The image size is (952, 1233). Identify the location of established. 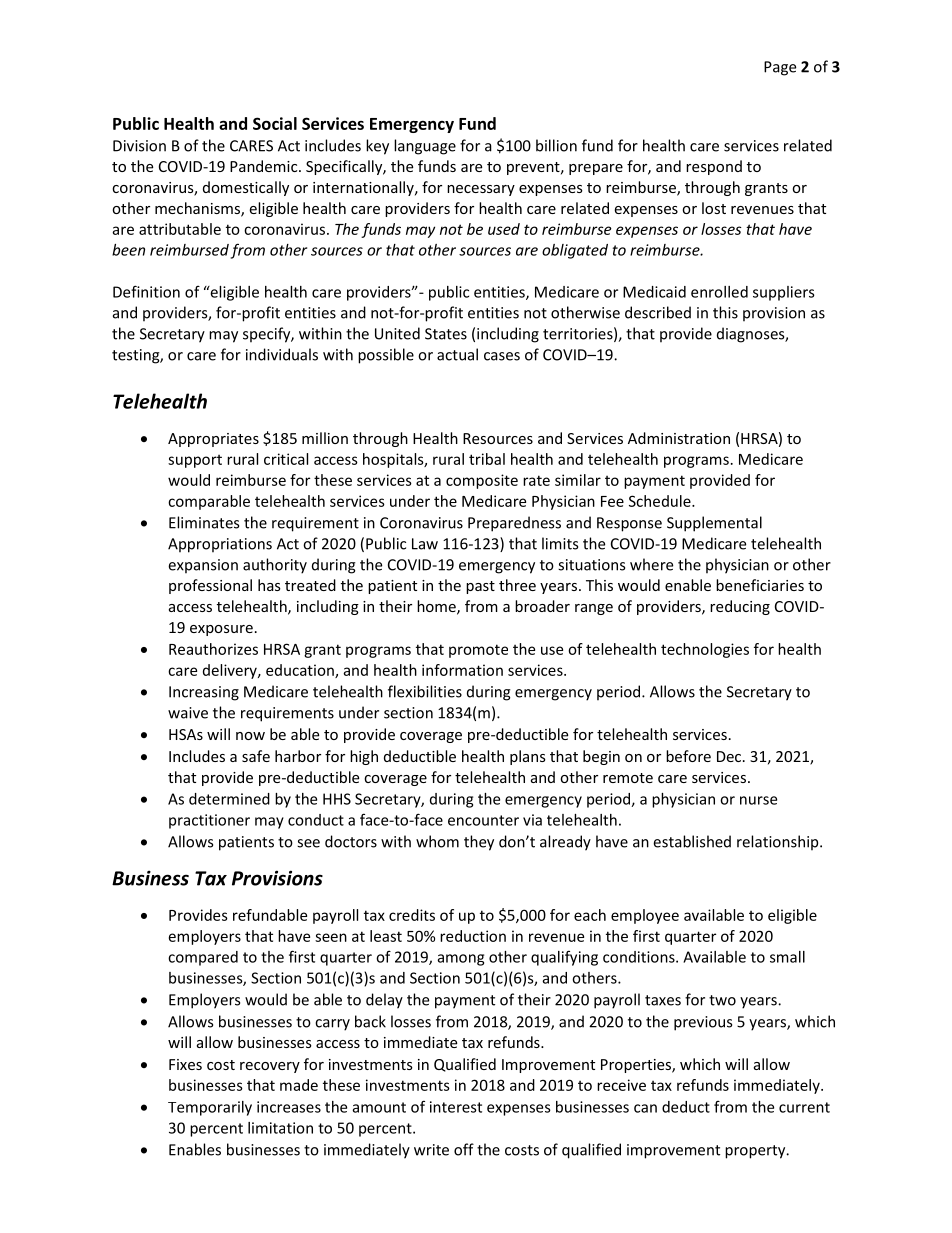
(692, 841).
